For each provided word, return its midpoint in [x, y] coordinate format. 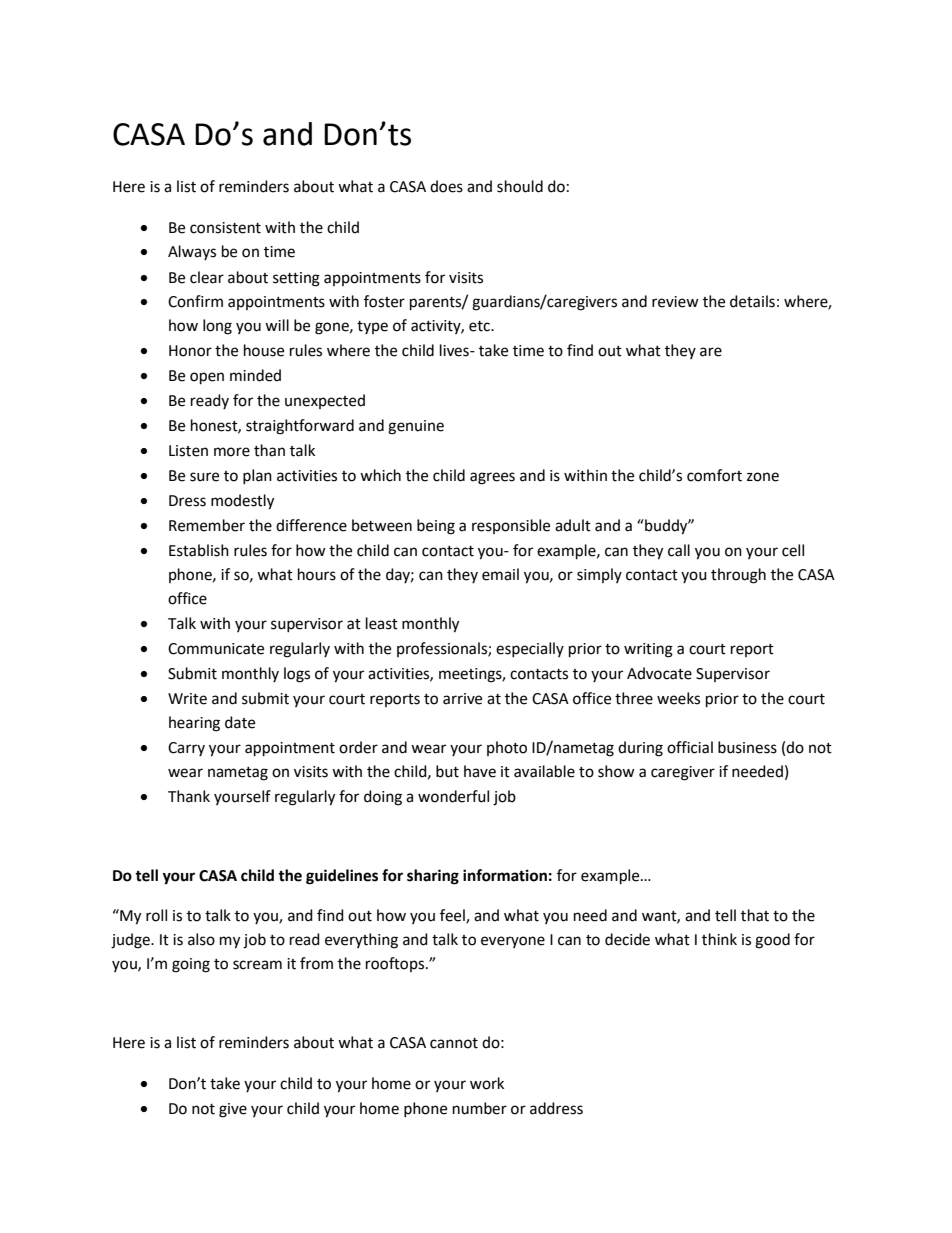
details [752, 301]
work [487, 1083]
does [446, 186]
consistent [225, 228]
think [719, 939]
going [191, 965]
